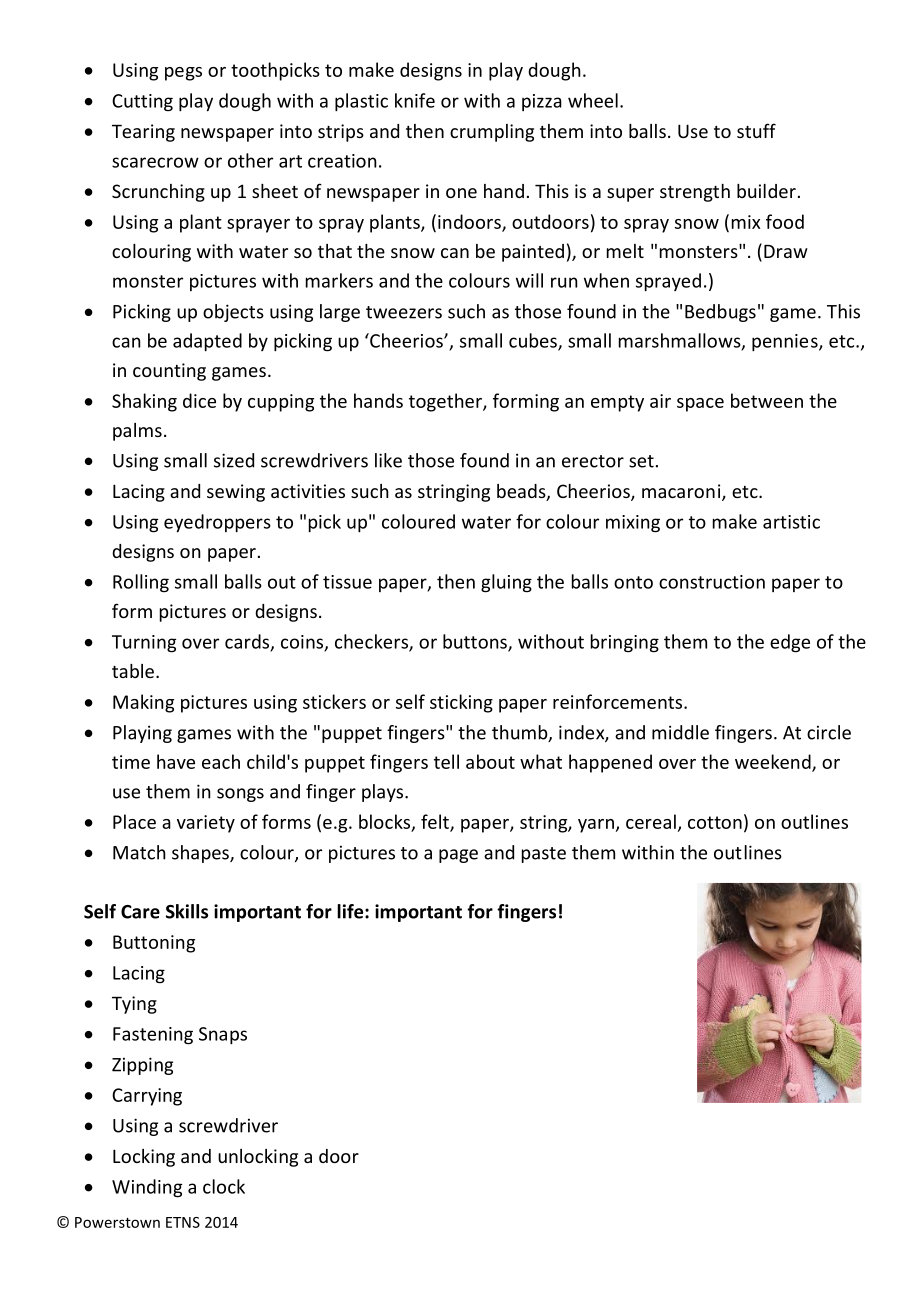  Describe the element at coordinates (756, 130) in the screenshot. I see `stuff` at that location.
